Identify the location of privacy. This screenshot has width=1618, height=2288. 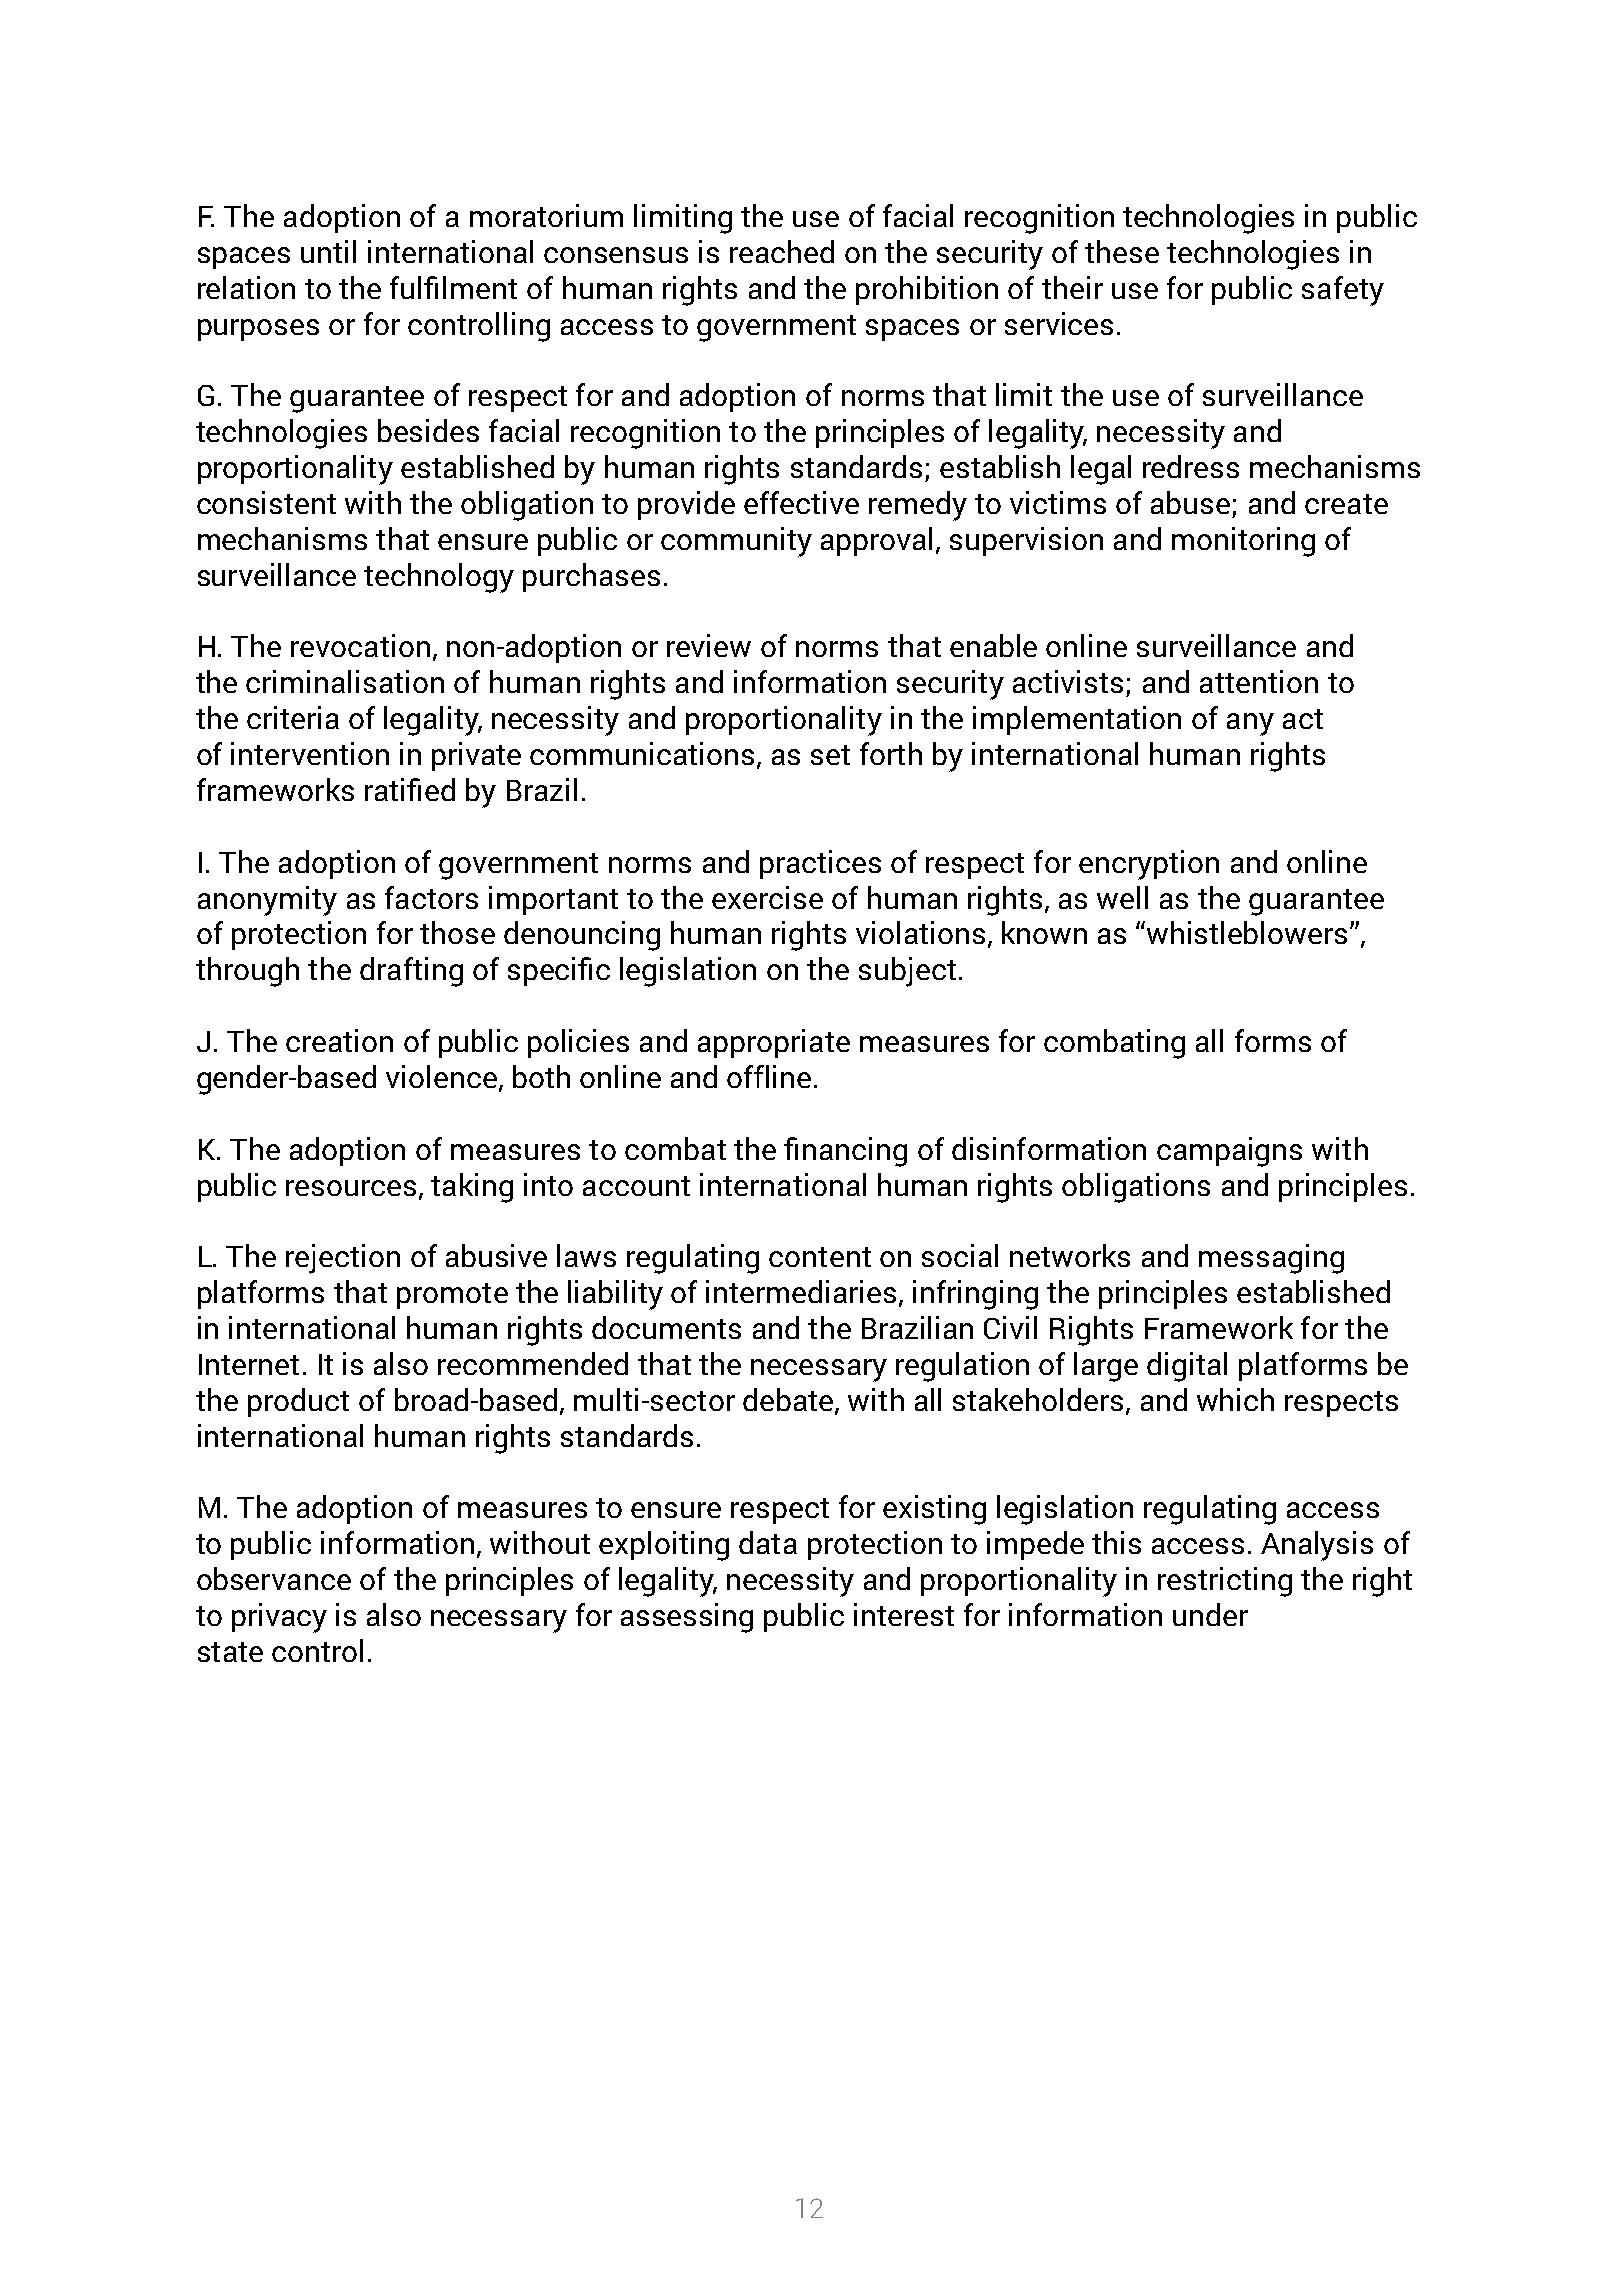
(279, 1618).
